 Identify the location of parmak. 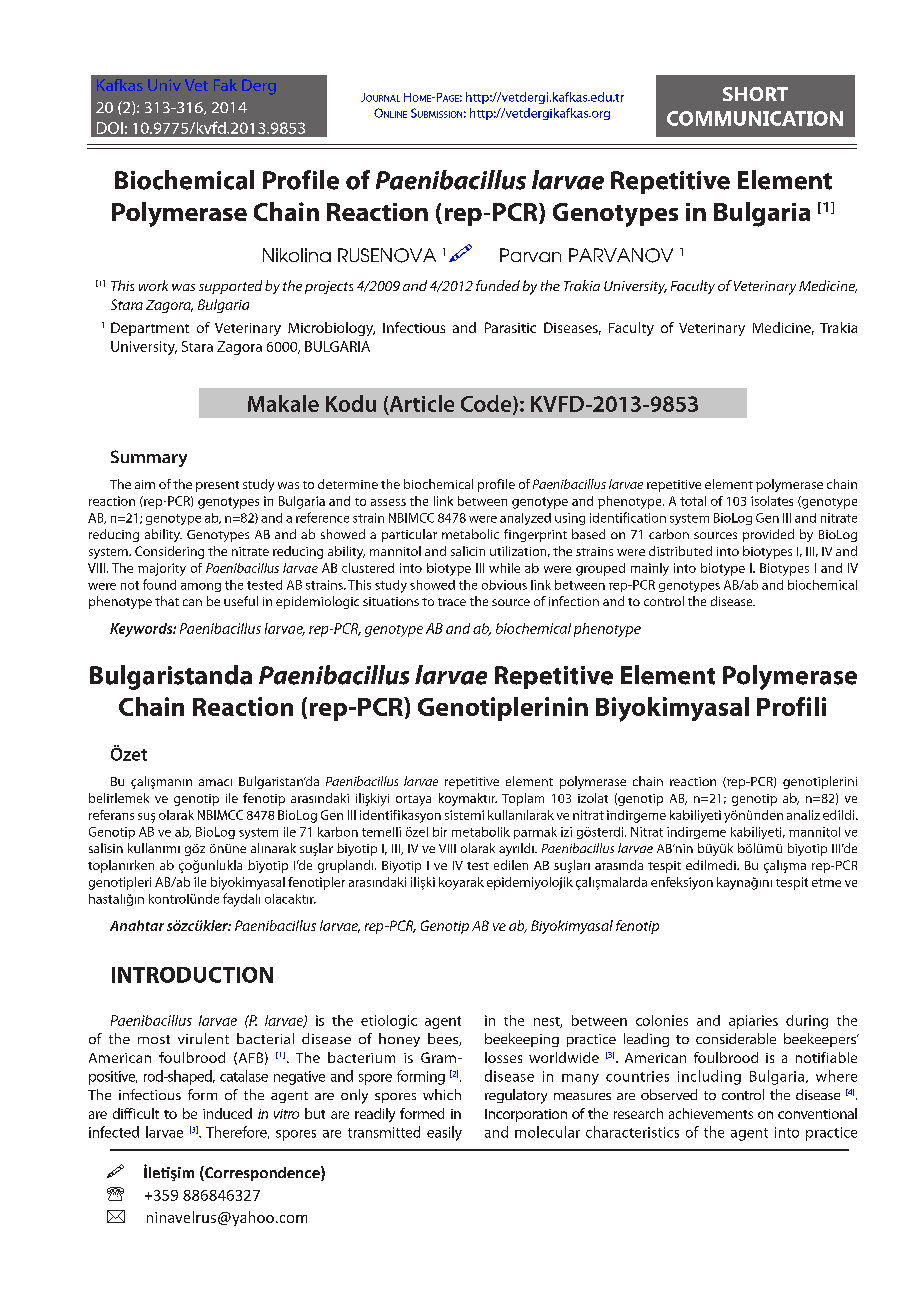
(535, 833).
